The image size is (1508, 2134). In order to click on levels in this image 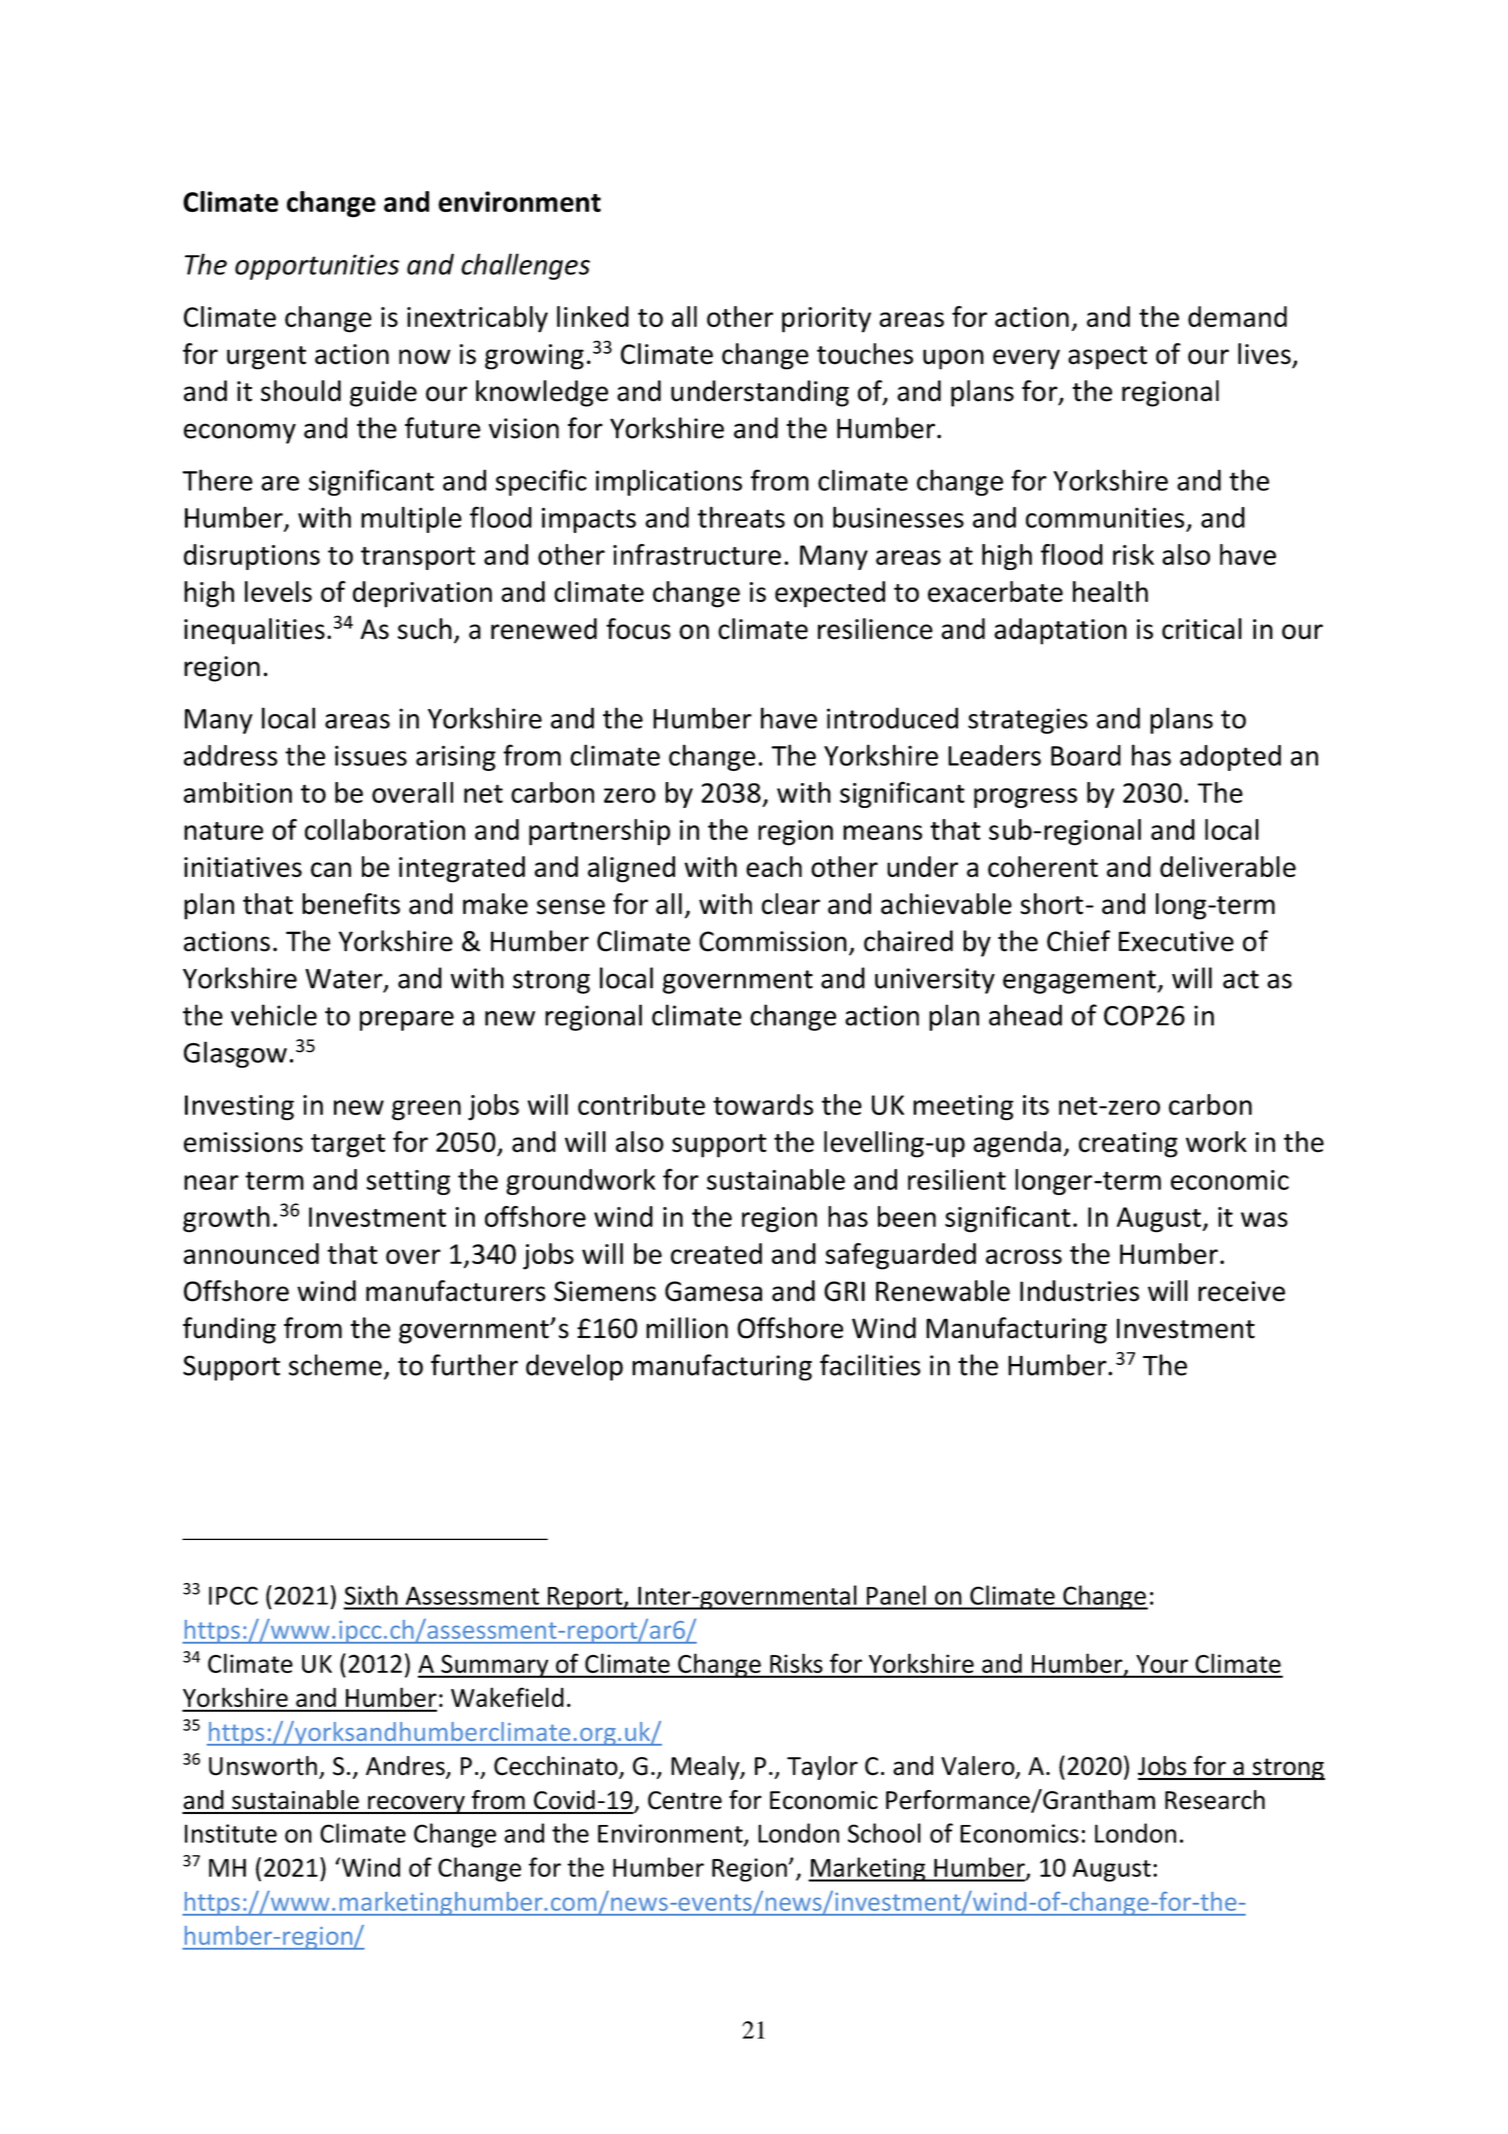, I will do `click(278, 591)`.
